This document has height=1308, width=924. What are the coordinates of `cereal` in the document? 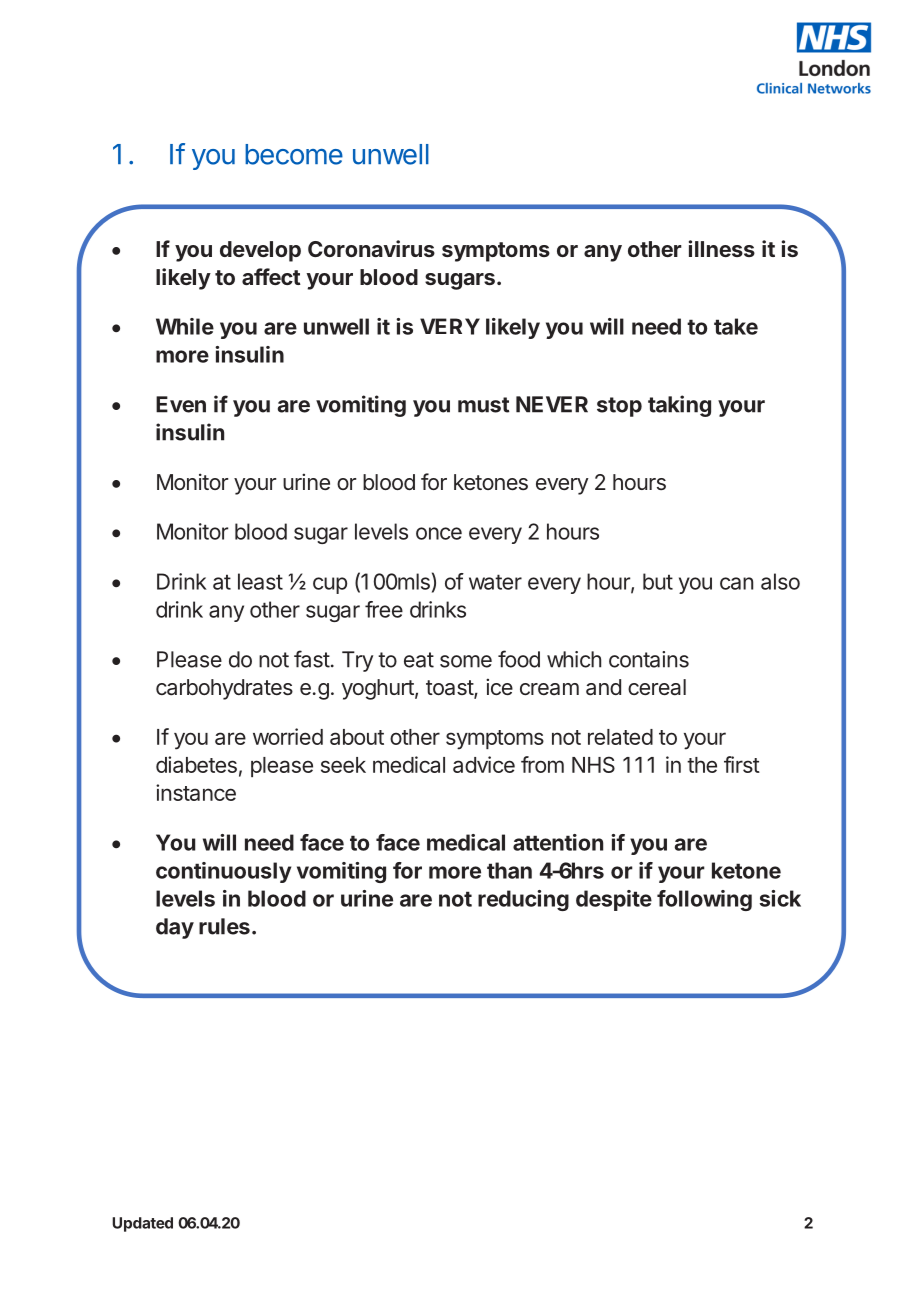 It's located at (657, 687).
